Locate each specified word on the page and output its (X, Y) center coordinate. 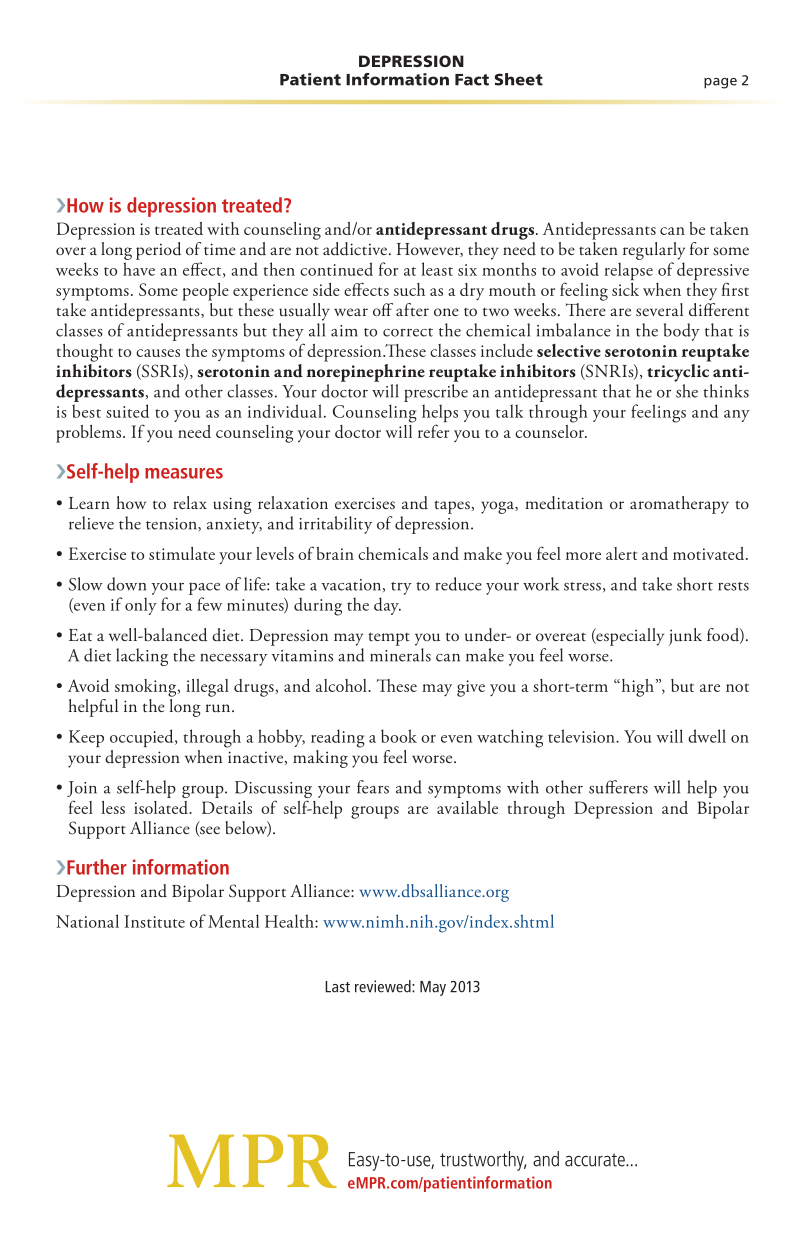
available (467, 807)
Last (337, 987)
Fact (472, 80)
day (387, 606)
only (141, 606)
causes (158, 353)
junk (685, 637)
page (720, 83)
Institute (154, 921)
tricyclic (679, 371)
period (158, 251)
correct (408, 332)
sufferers (618, 787)
